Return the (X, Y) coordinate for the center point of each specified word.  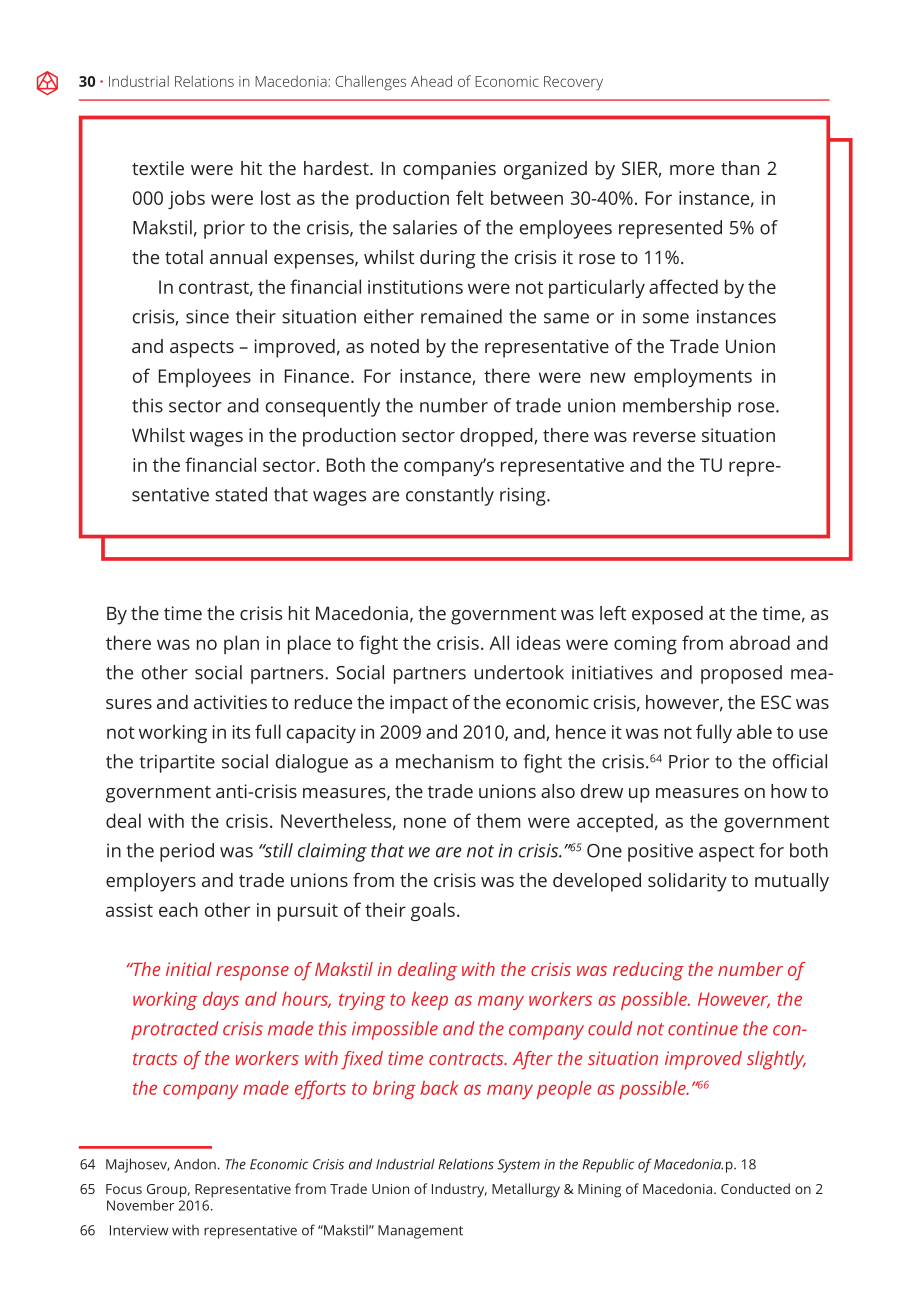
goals (433, 911)
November (140, 1205)
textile (158, 168)
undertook (519, 672)
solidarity (687, 882)
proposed (741, 674)
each (178, 909)
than (740, 168)
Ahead (431, 81)
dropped (496, 437)
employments (693, 377)
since (207, 316)
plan (241, 644)
